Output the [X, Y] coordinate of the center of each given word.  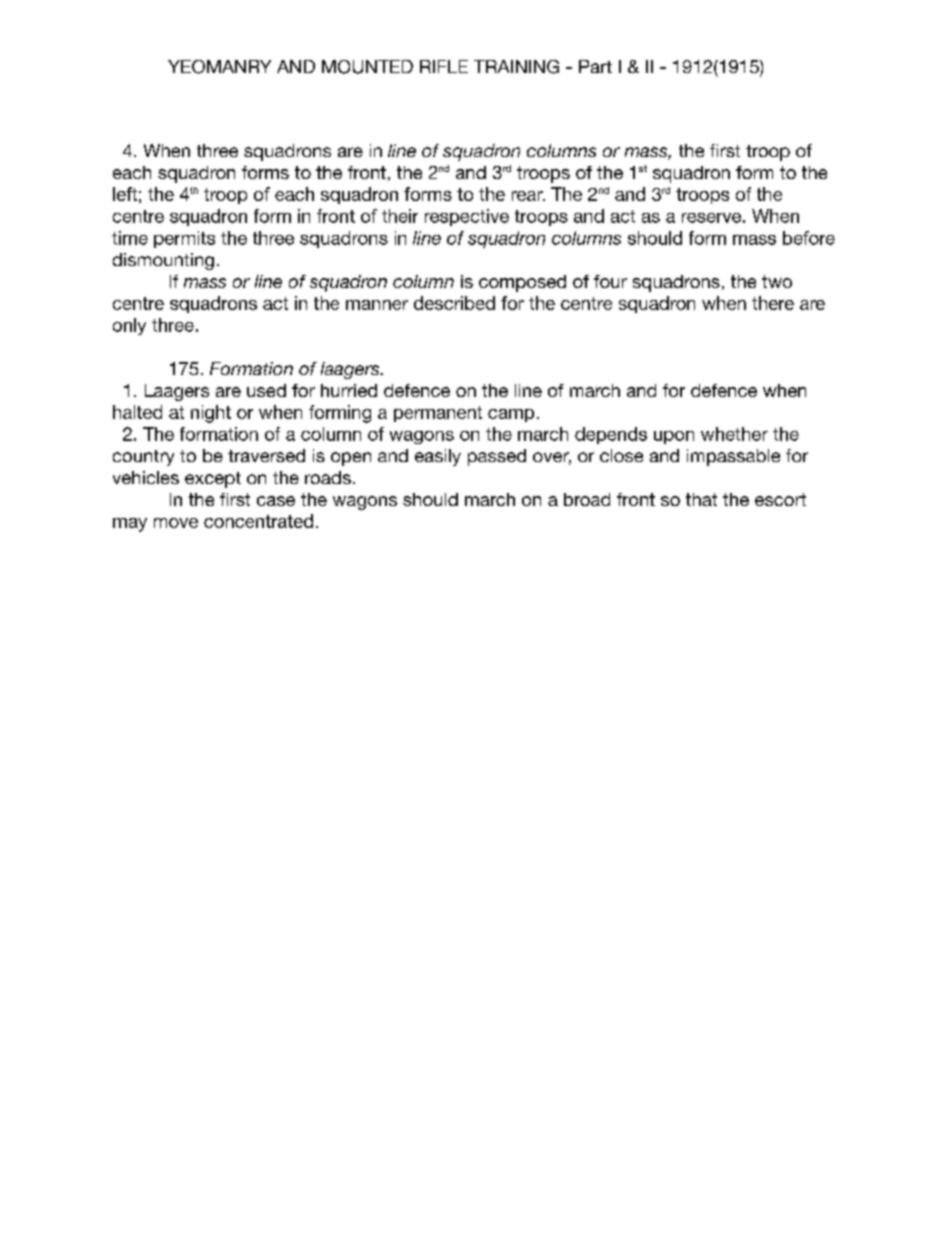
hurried [349, 390]
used [266, 390]
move [176, 523]
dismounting [163, 261]
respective [467, 217]
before [809, 238]
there [773, 303]
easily [438, 457]
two [777, 281]
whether [734, 434]
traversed [266, 455]
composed [522, 283]
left [125, 194]
